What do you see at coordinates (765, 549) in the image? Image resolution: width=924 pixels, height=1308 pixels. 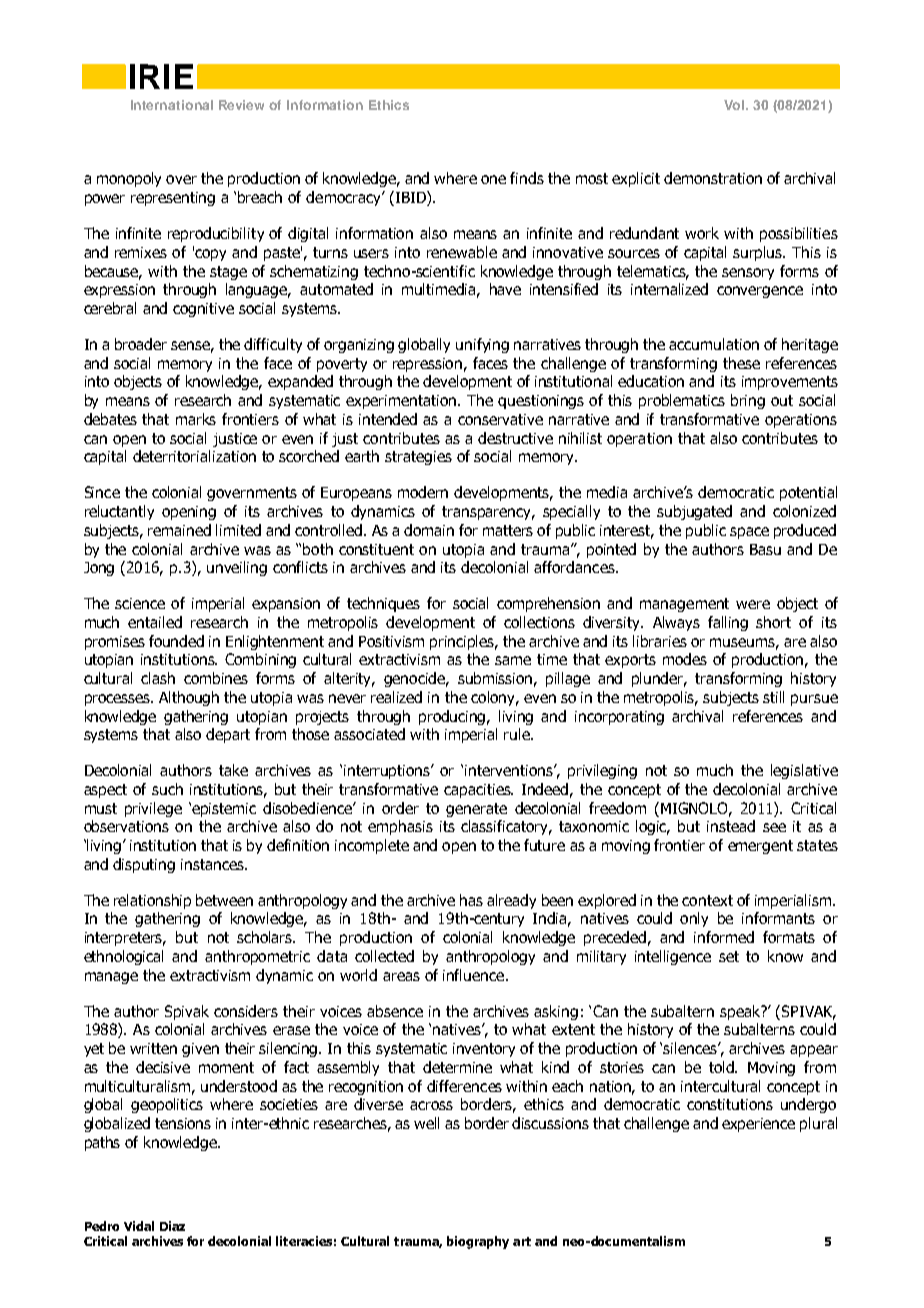 I see `Basu` at bounding box center [765, 549].
